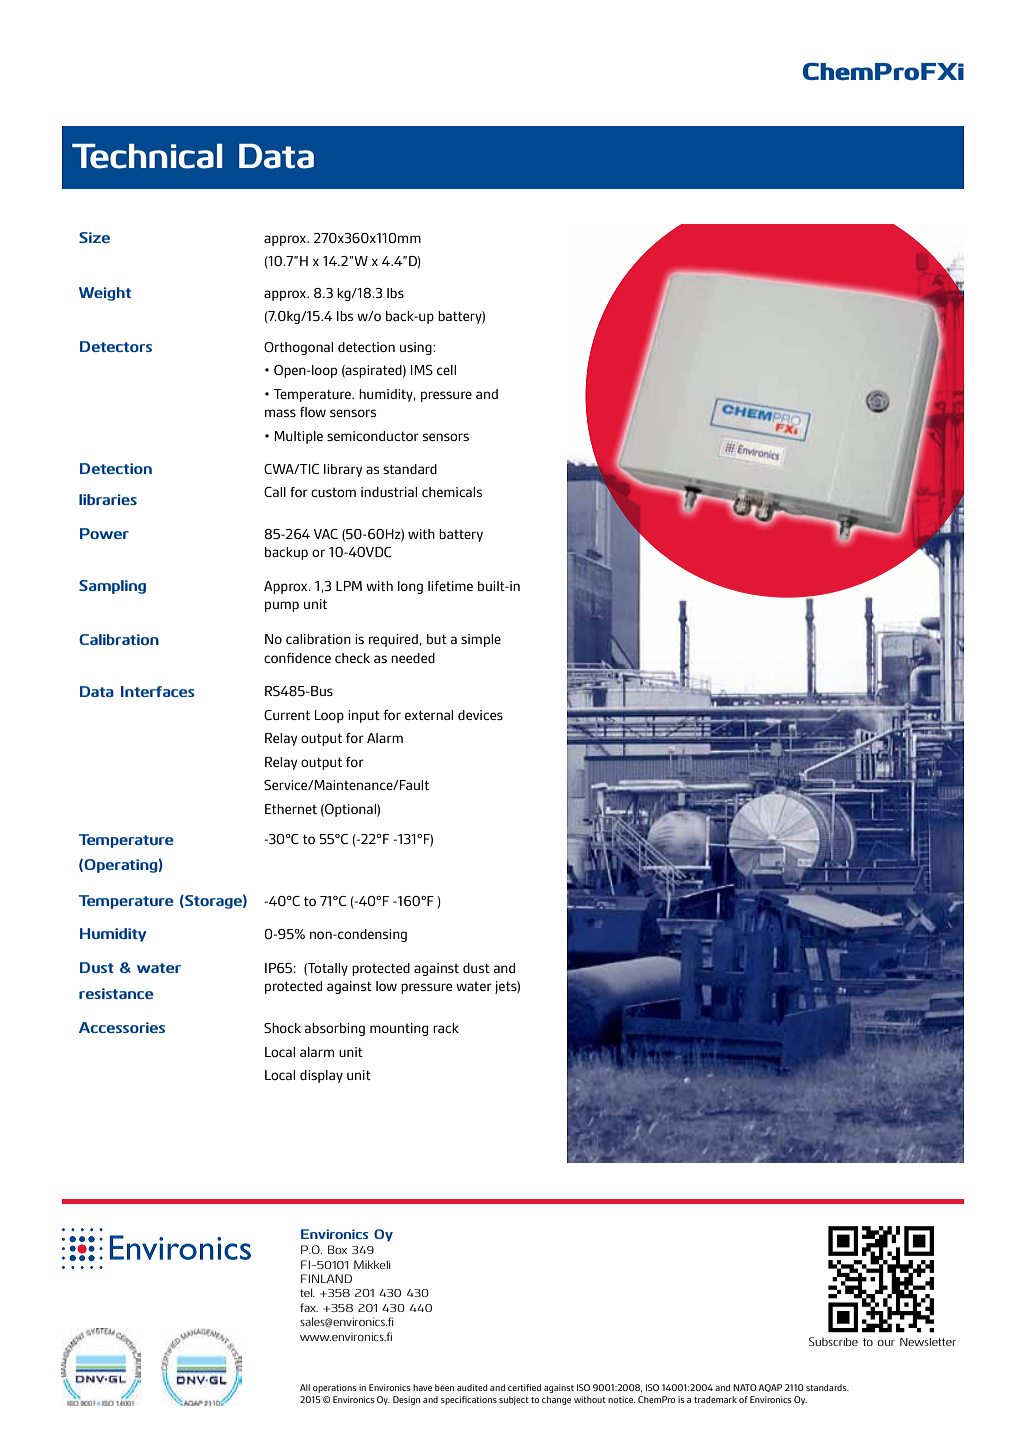  I want to click on certified, so click(524, 1387).
